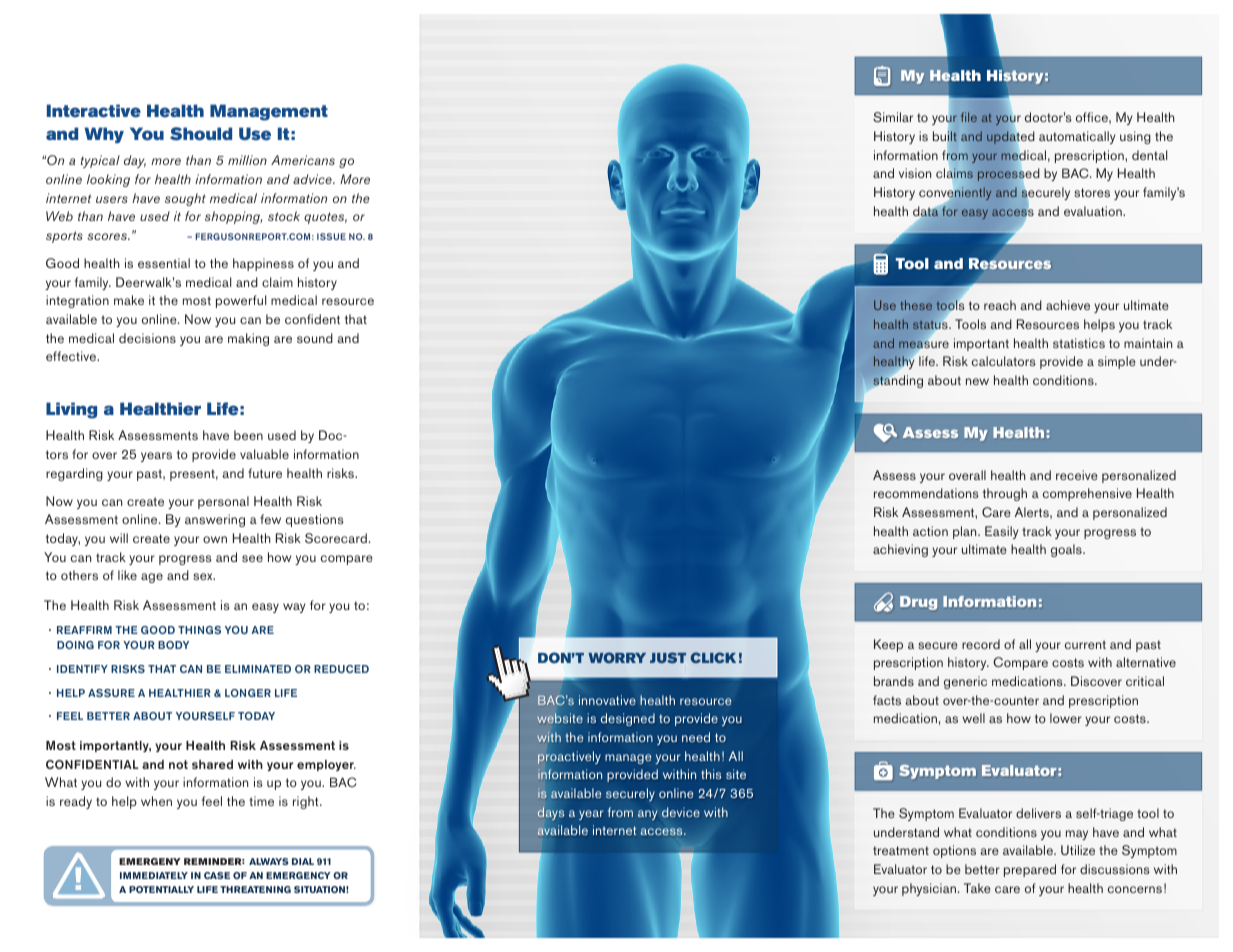 The width and height of the page is (1233, 952). Describe the element at coordinates (164, 263) in the page. I see `essential` at that location.
